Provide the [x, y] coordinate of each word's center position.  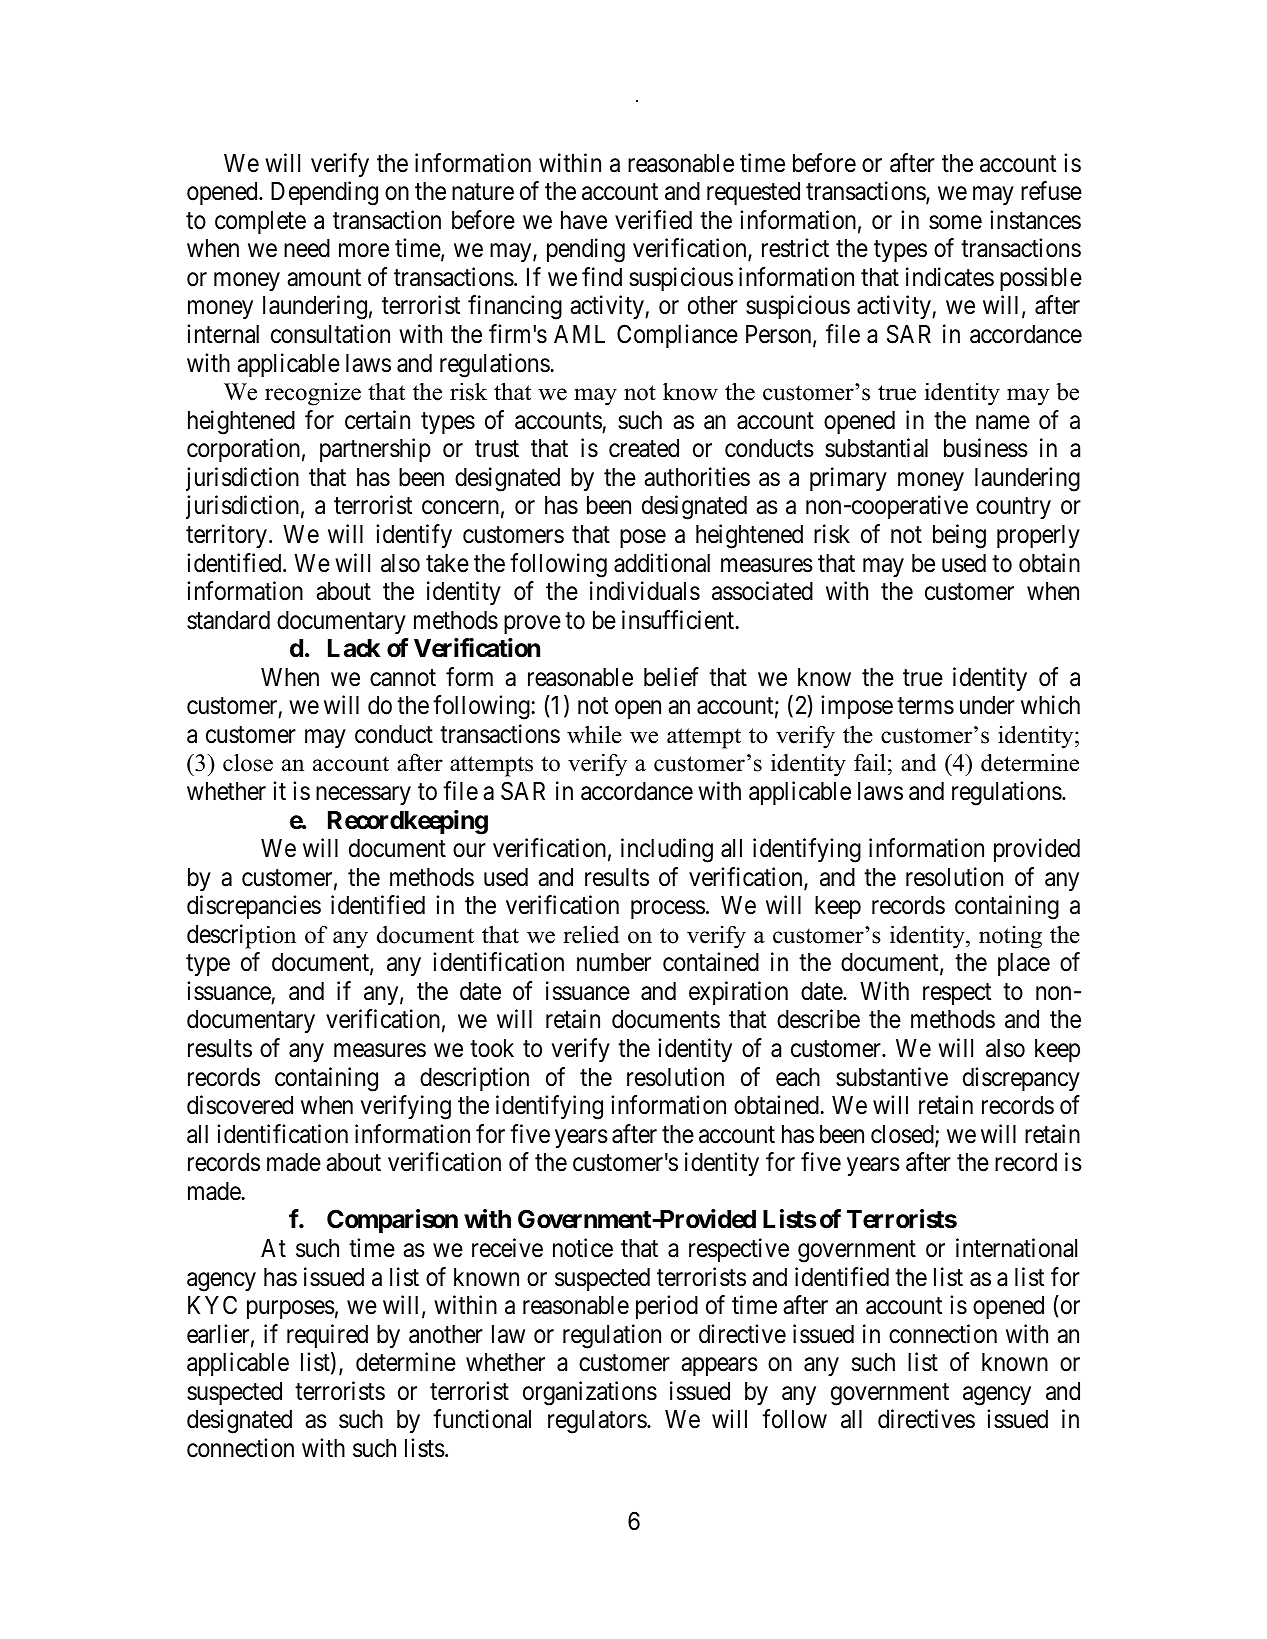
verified [653, 220]
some [955, 222]
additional [662, 563]
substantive [892, 1077]
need [307, 248]
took [492, 1048]
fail [870, 762]
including [667, 850]
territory [228, 536]
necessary [363, 796]
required [327, 1336]
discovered [240, 1105]
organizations [590, 1393]
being [959, 536]
